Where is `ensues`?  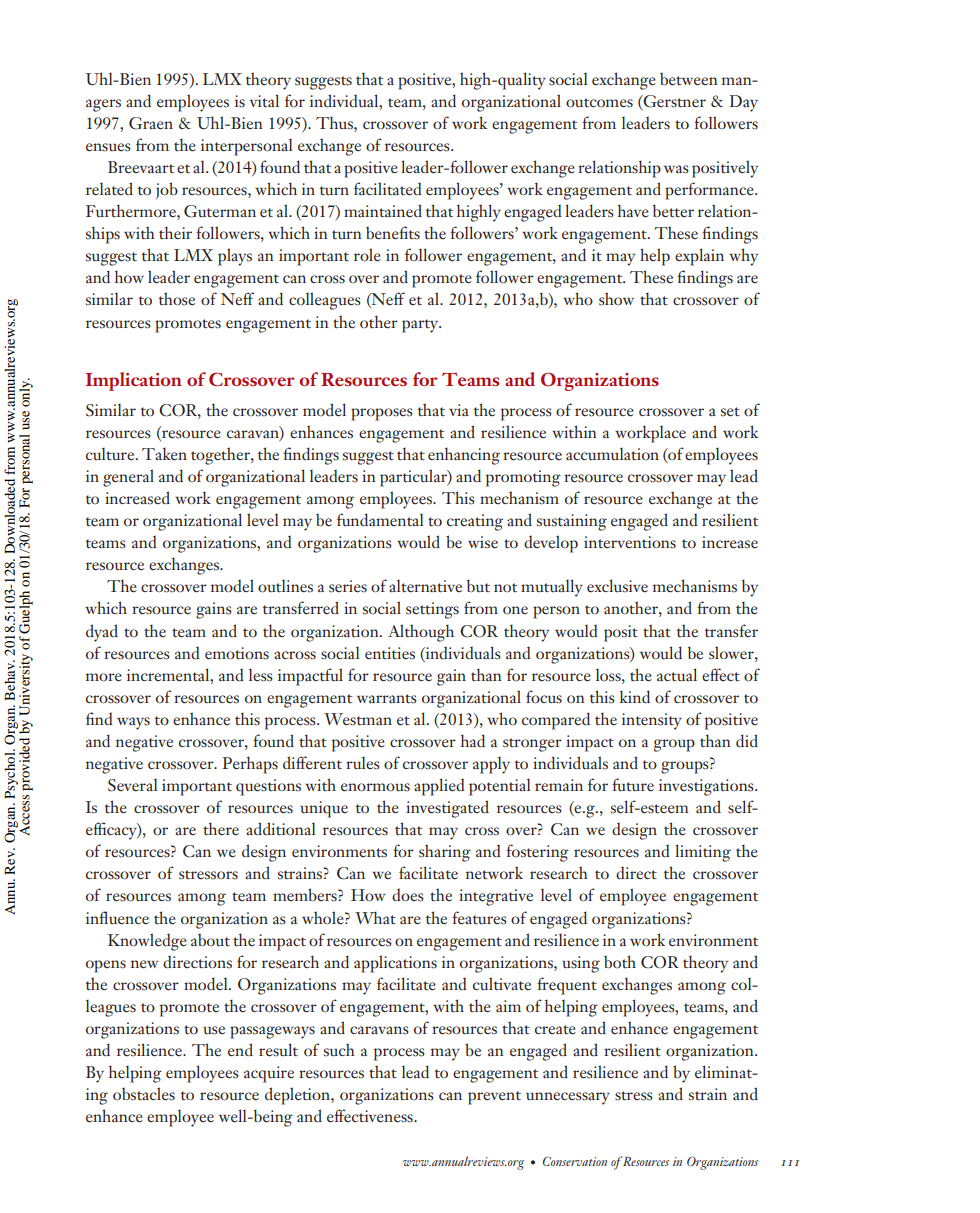 ensues is located at coordinates (108, 147).
